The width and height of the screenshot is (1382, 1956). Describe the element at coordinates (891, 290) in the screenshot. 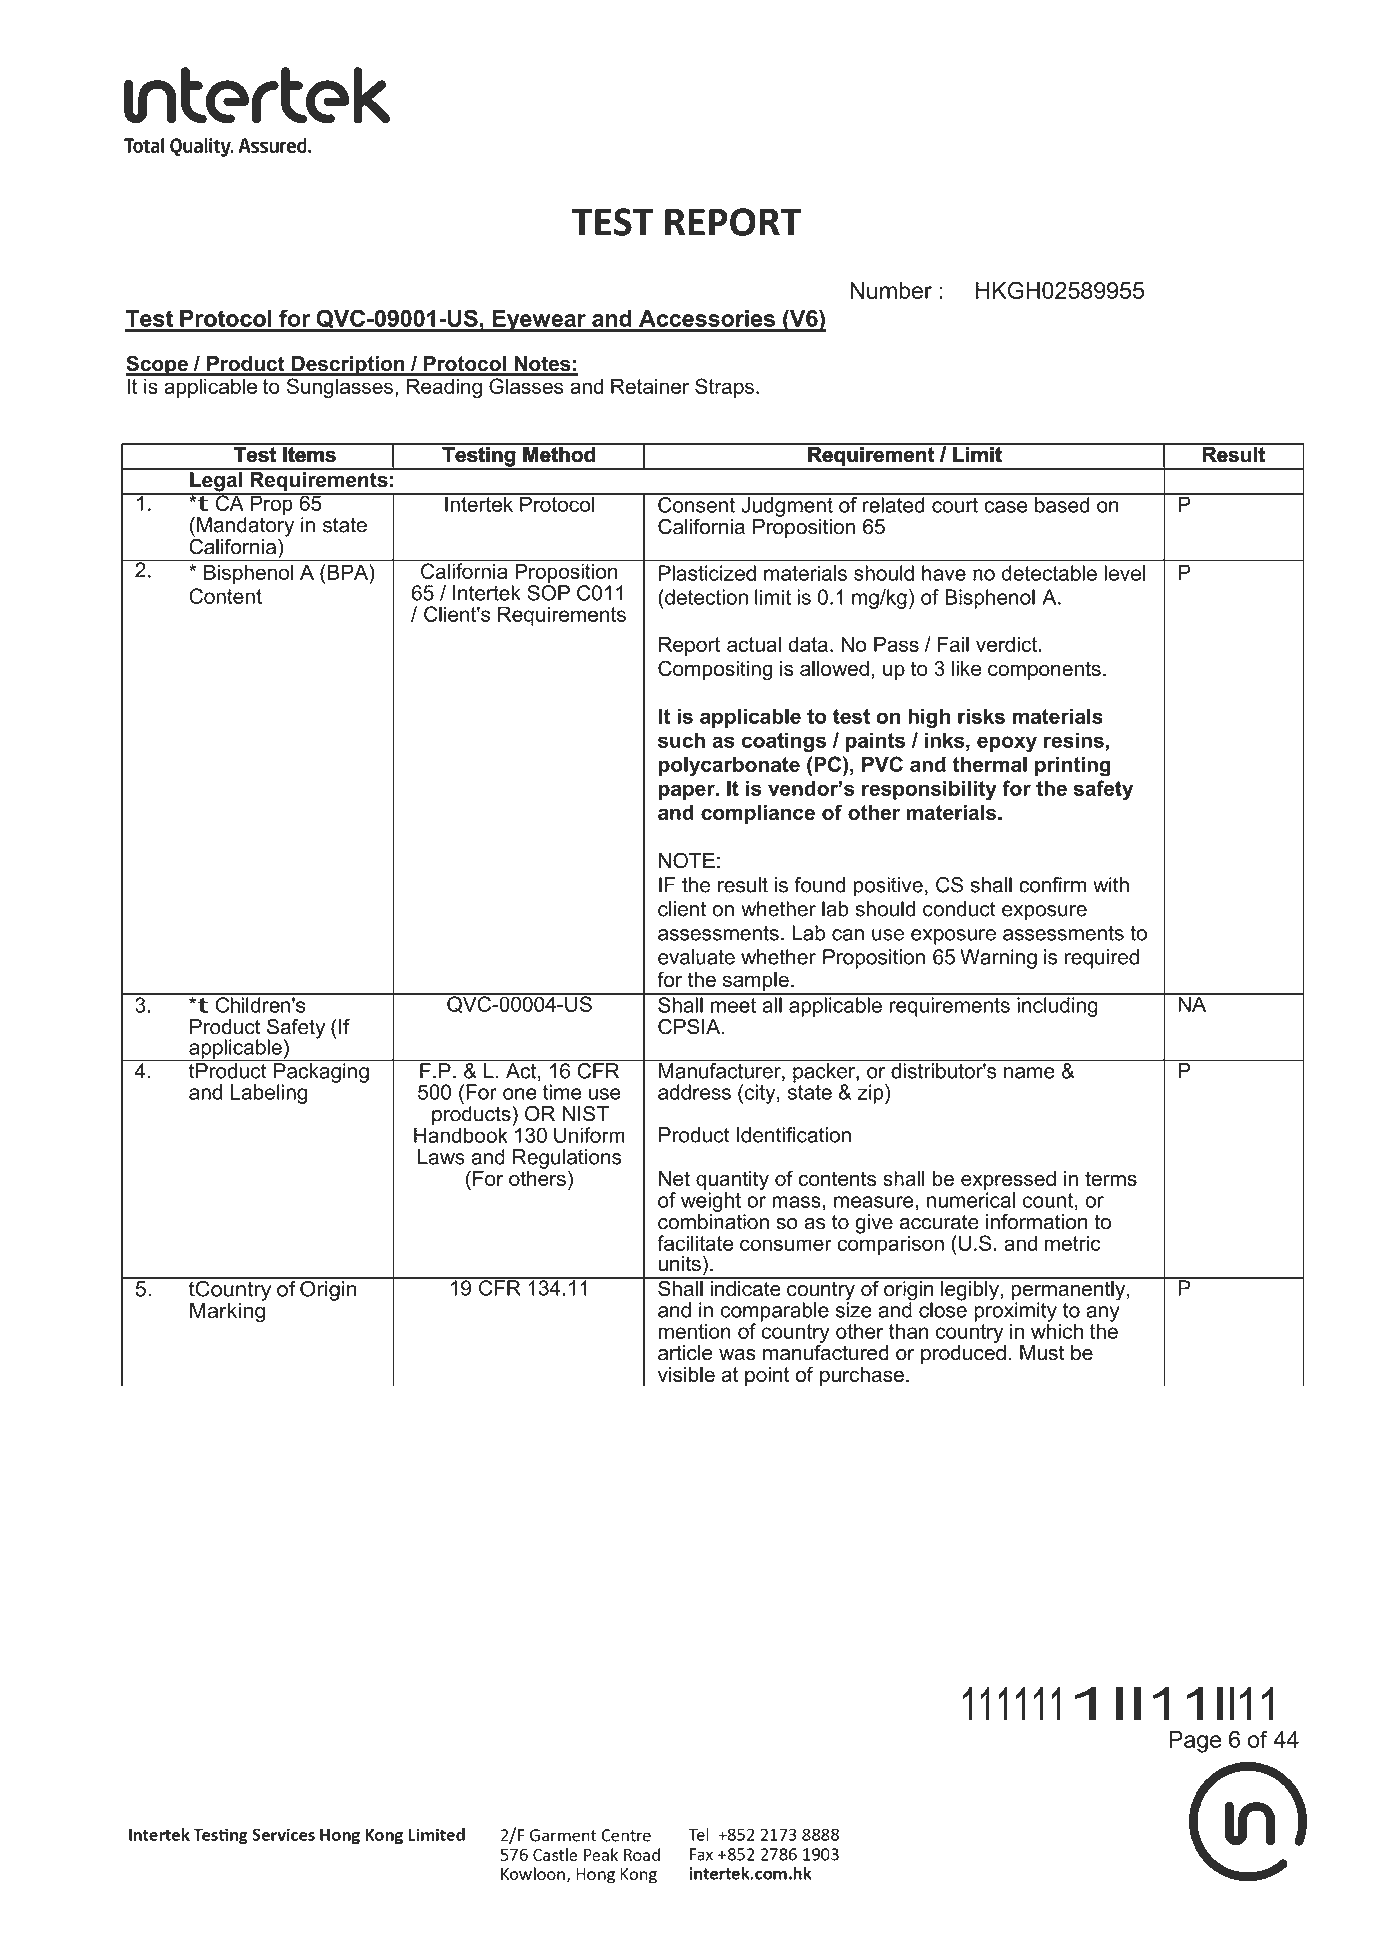

I see `Number` at that location.
